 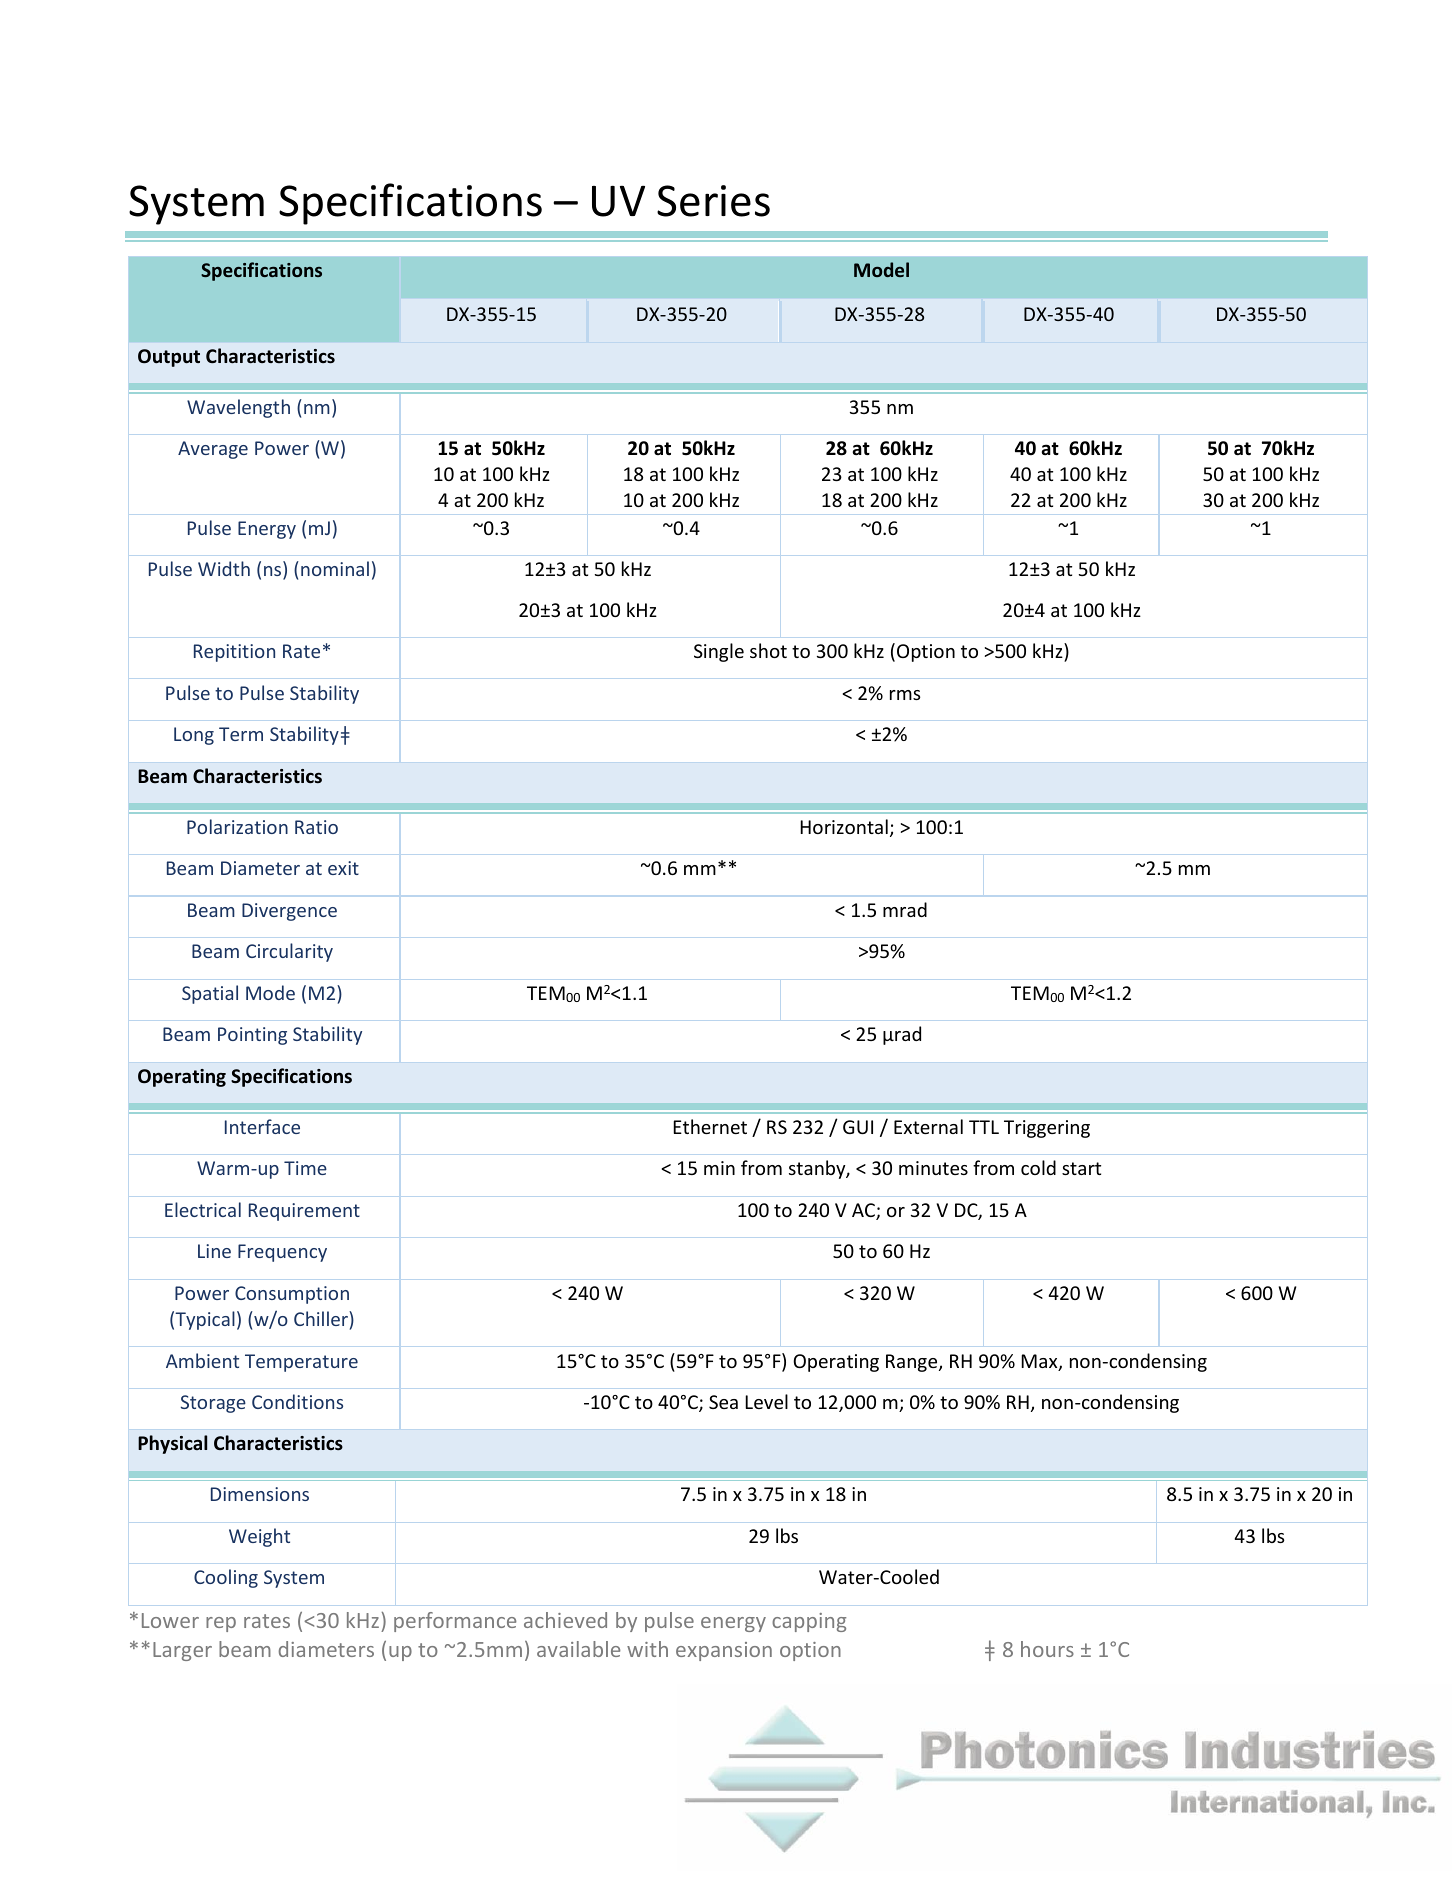 What do you see at coordinates (984, 1127) in the screenshot?
I see `TTL` at bounding box center [984, 1127].
